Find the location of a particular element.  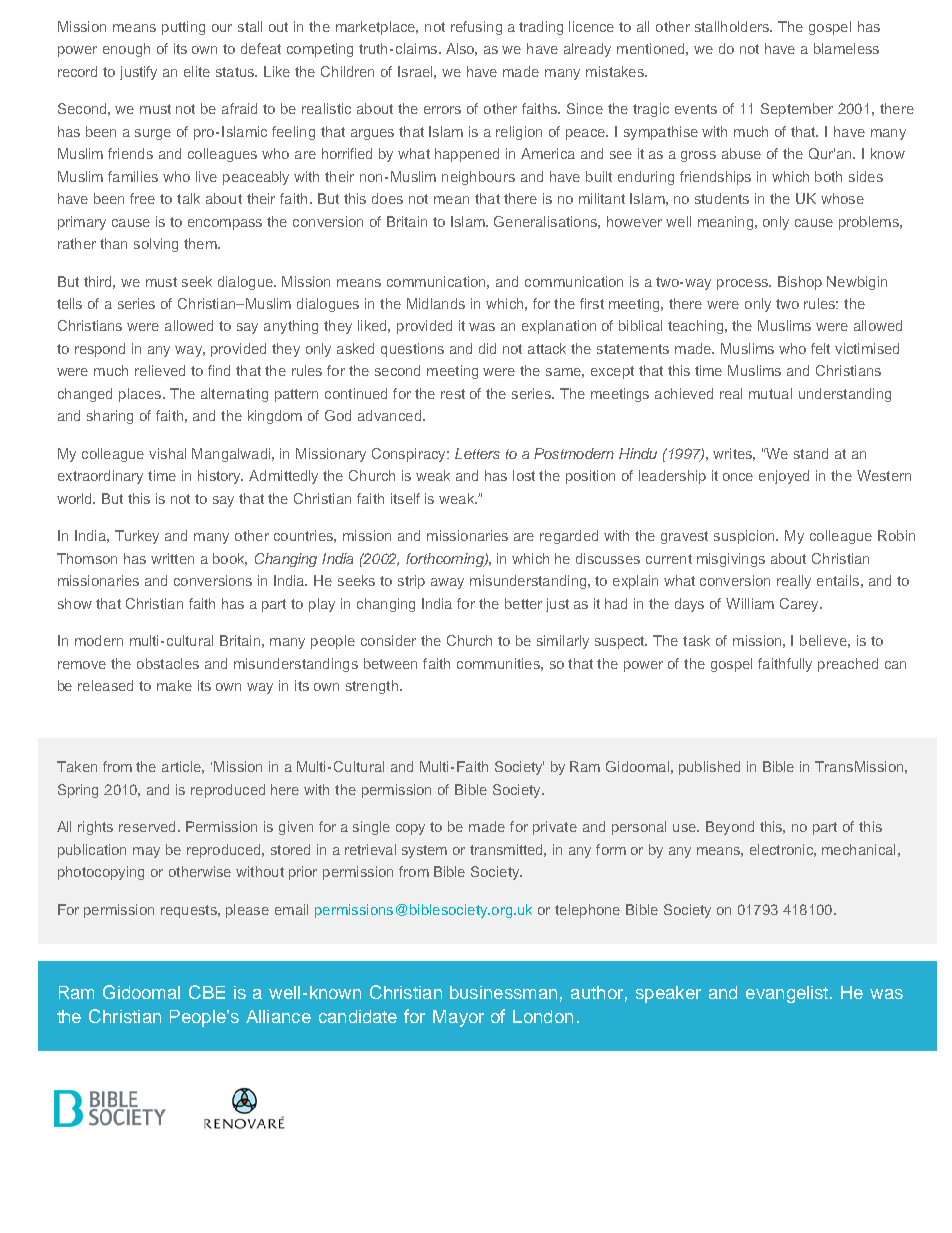

elite is located at coordinates (197, 71).
